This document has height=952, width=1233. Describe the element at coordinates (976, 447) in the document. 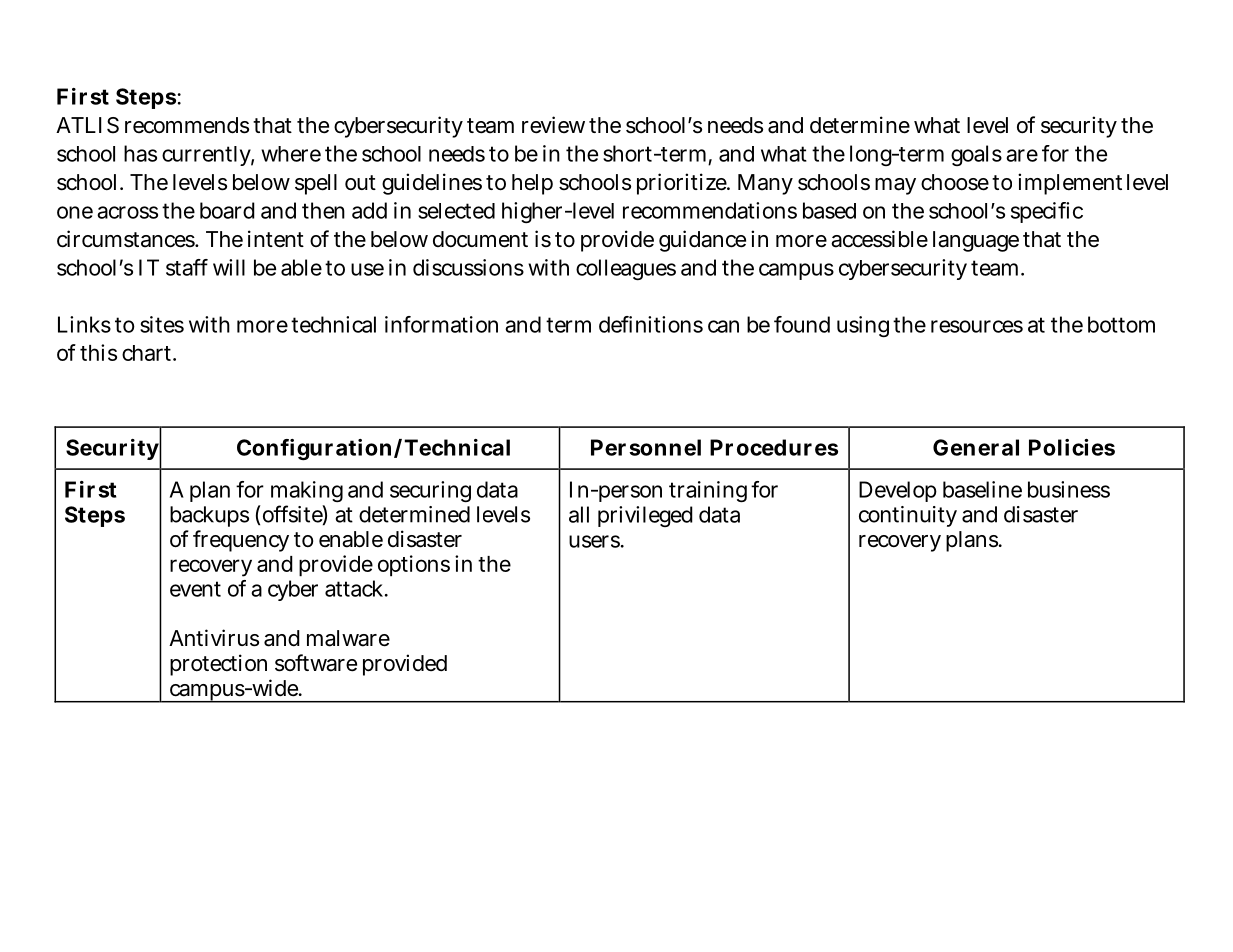

I see `General` at that location.
